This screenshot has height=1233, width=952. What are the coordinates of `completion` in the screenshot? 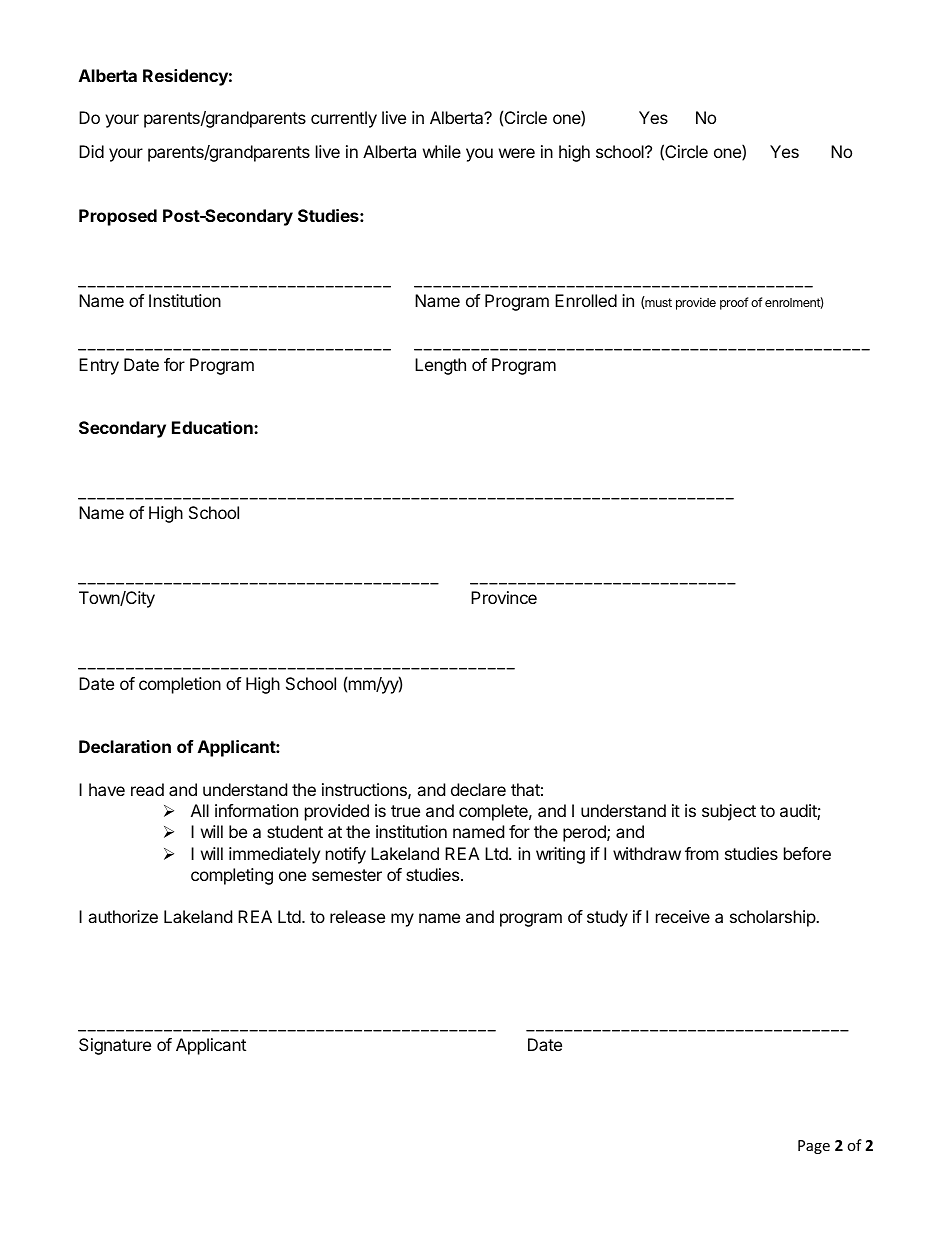 It's located at (180, 685).
